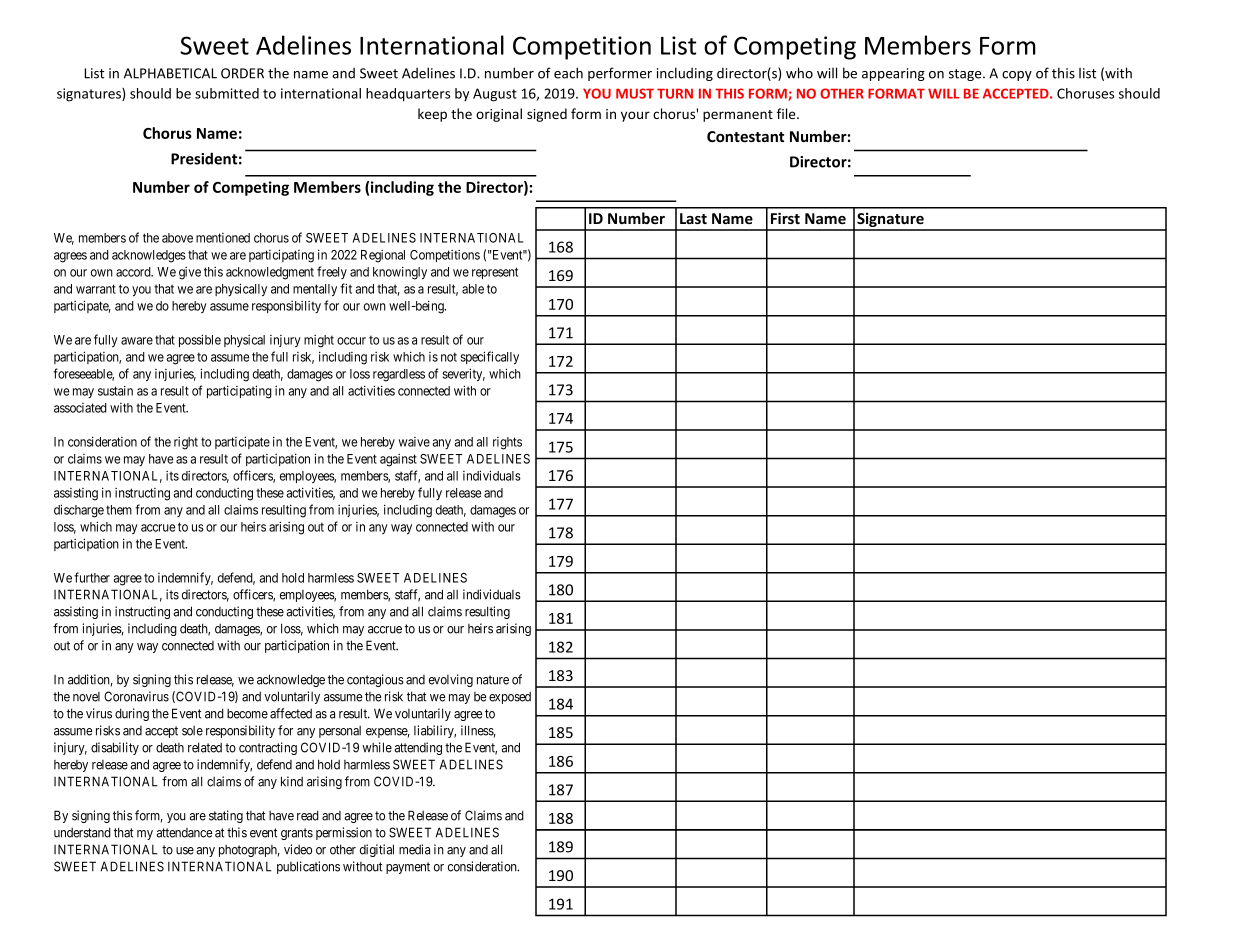 The width and height of the screenshot is (1233, 952). I want to click on appearing, so click(893, 74).
